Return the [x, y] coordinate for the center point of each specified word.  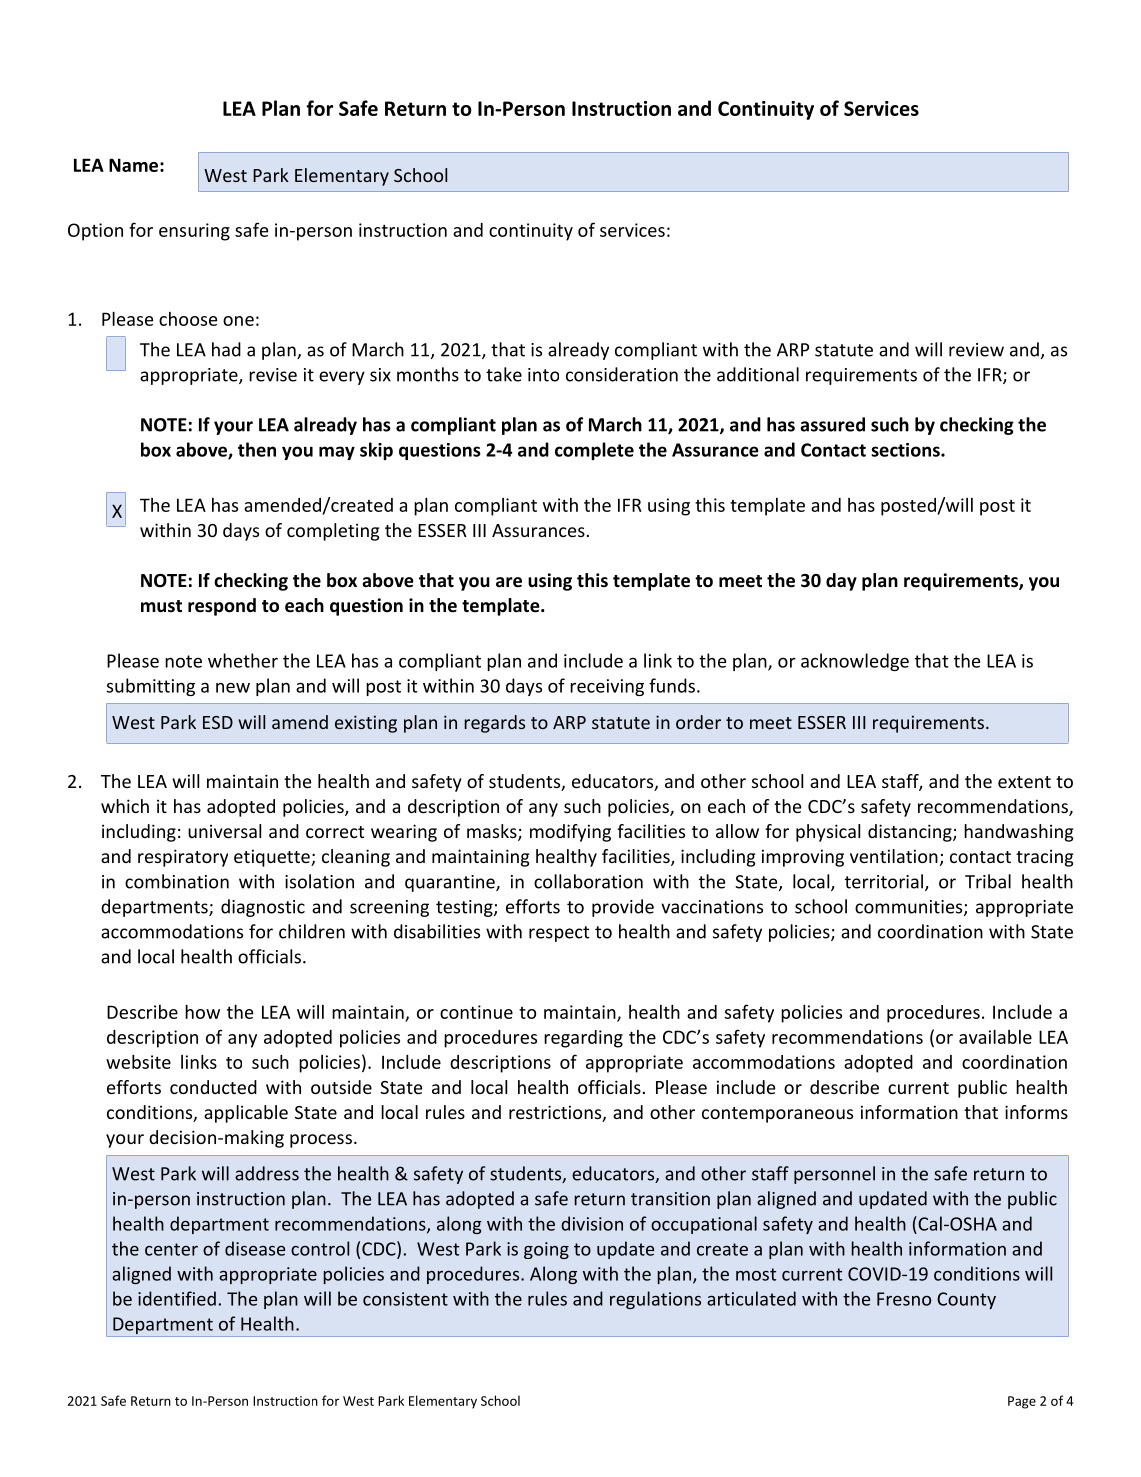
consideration [622, 374]
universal [224, 831]
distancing [911, 833]
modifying [570, 833]
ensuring [194, 232]
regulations [655, 1300]
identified [177, 1298]
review [976, 350]
